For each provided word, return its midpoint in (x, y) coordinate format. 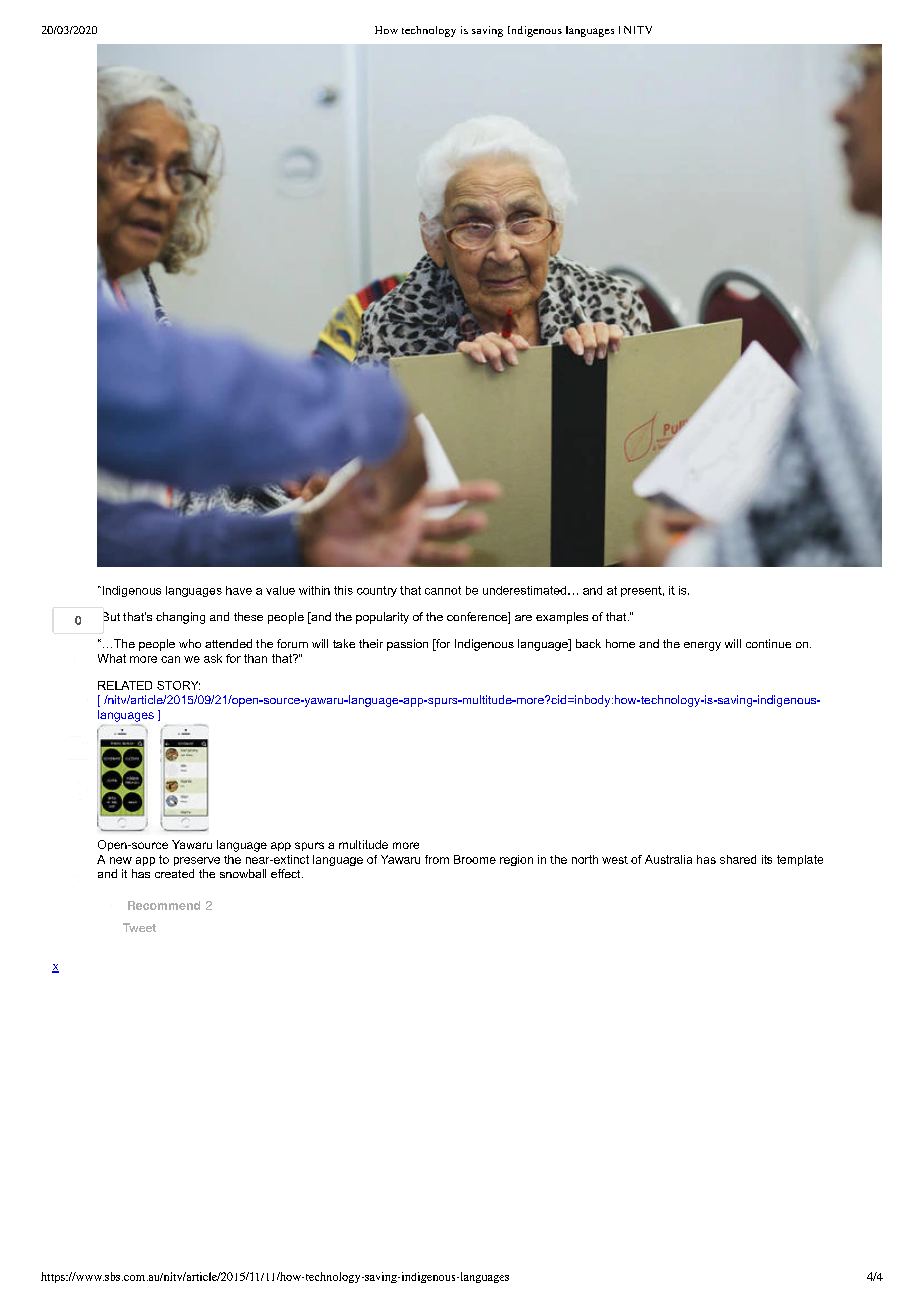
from (437, 859)
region (516, 860)
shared (738, 859)
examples (562, 618)
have (239, 590)
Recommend (164, 905)
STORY (178, 685)
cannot (443, 590)
